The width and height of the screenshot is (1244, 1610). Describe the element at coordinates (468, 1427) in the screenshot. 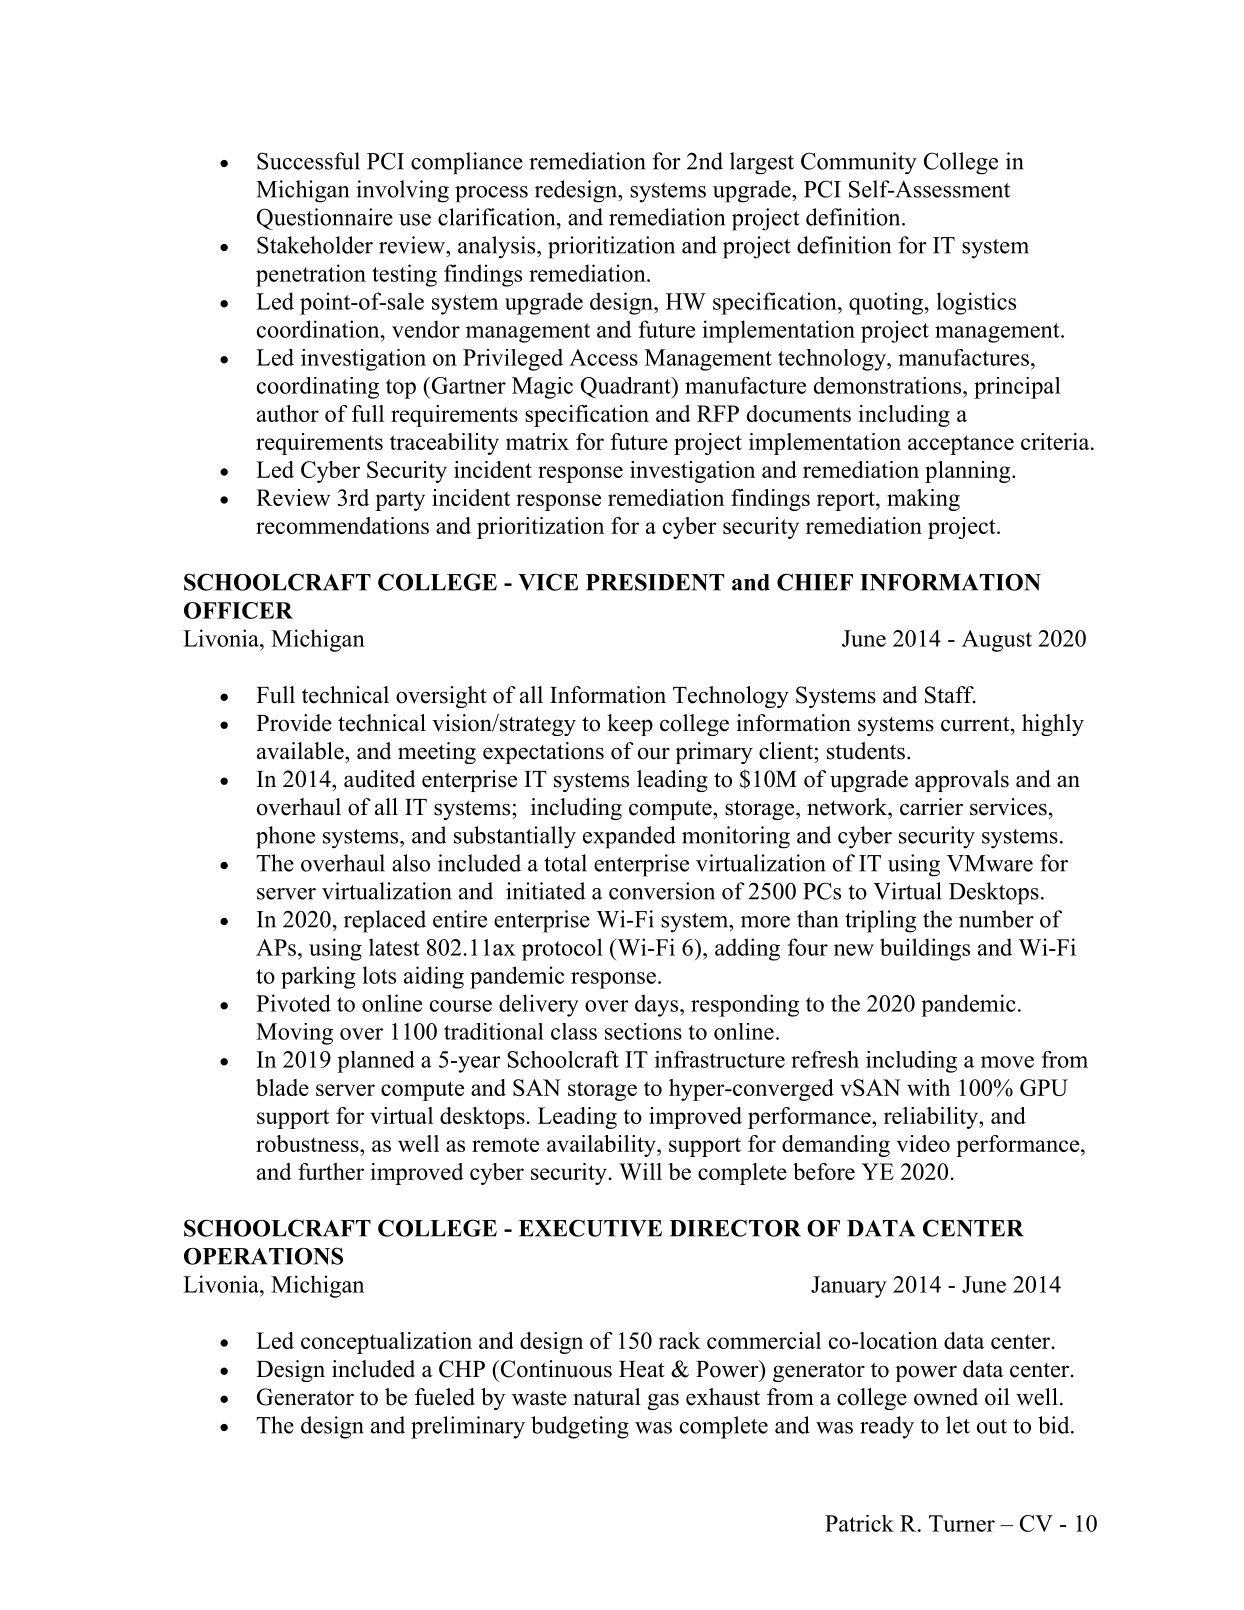

I see `preliminary` at that location.
